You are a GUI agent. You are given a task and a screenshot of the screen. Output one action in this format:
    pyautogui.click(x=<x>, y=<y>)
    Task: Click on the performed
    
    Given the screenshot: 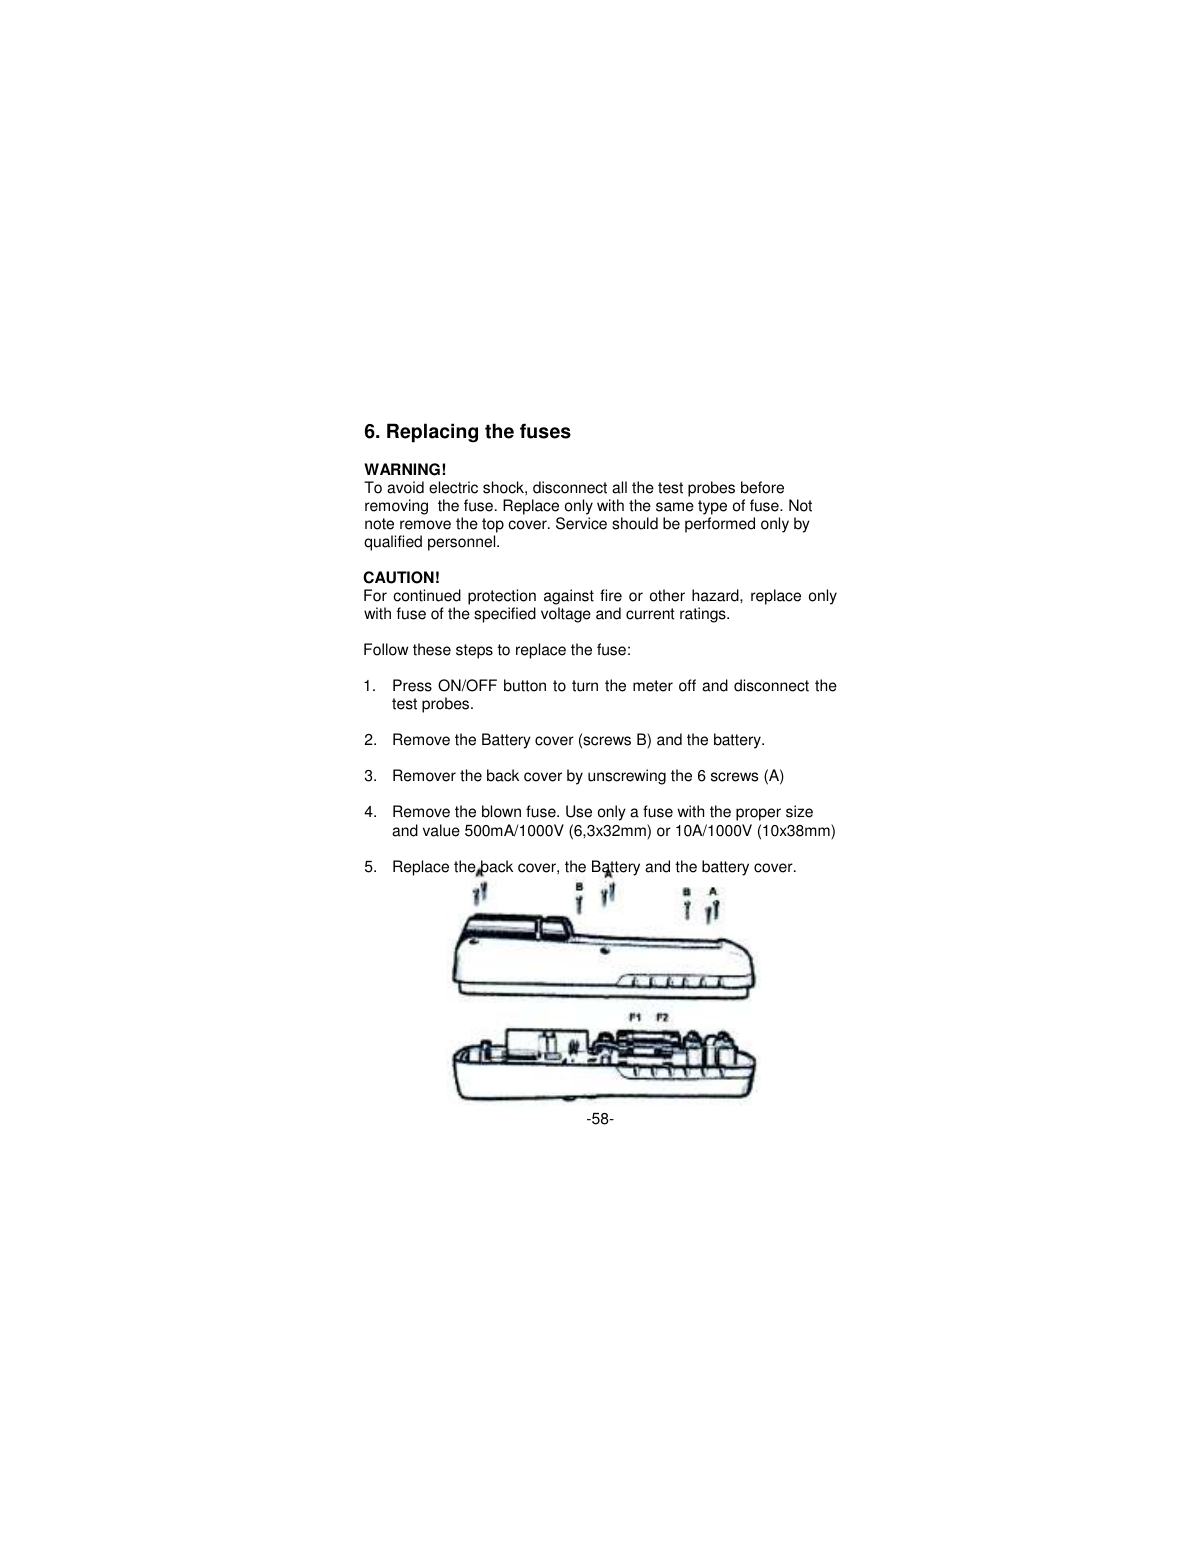 What is the action you would take?
    pyautogui.click(x=720, y=525)
